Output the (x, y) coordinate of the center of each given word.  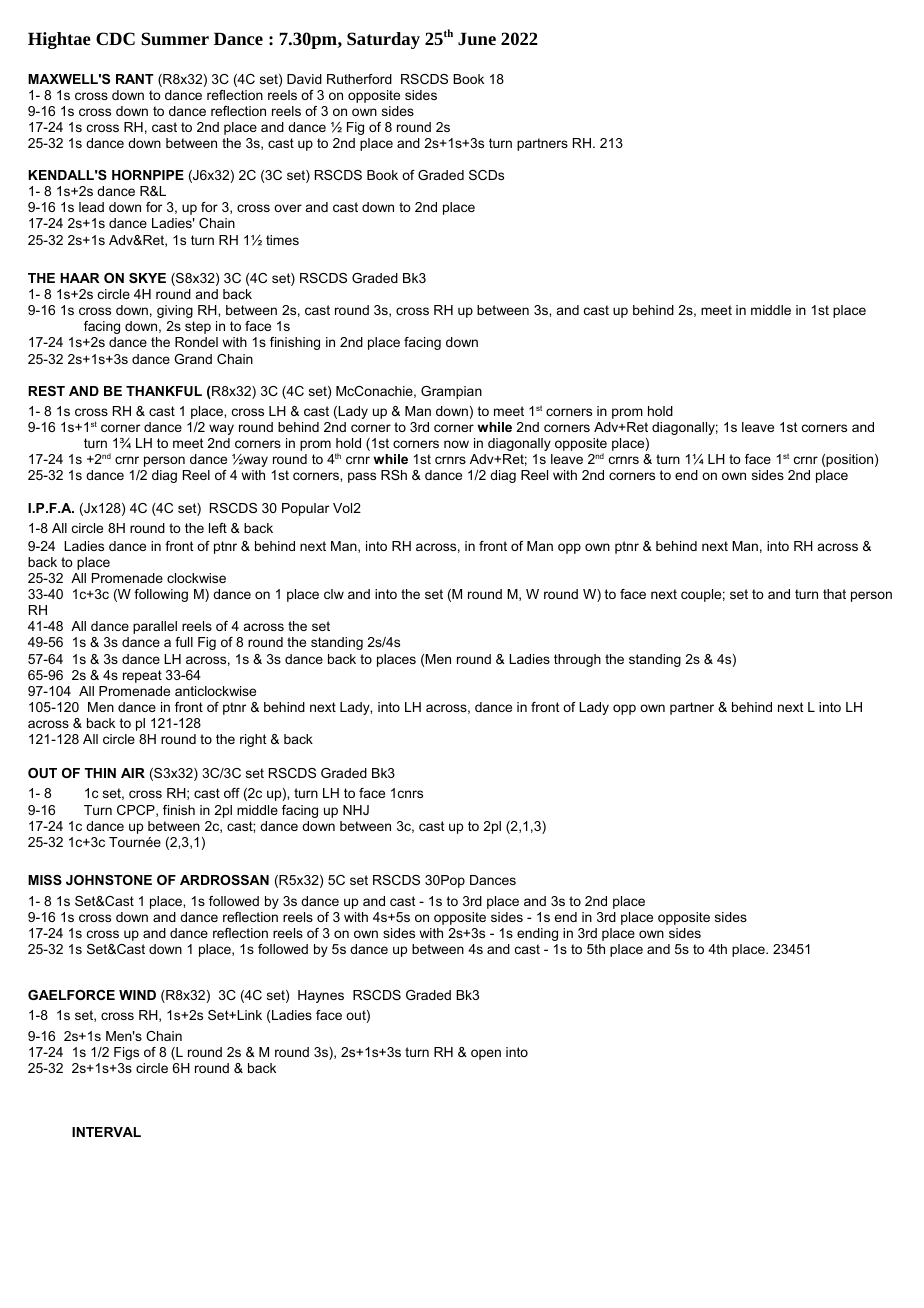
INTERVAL (106, 1132)
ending (537, 934)
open (486, 1054)
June (477, 38)
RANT (135, 79)
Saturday (383, 40)
